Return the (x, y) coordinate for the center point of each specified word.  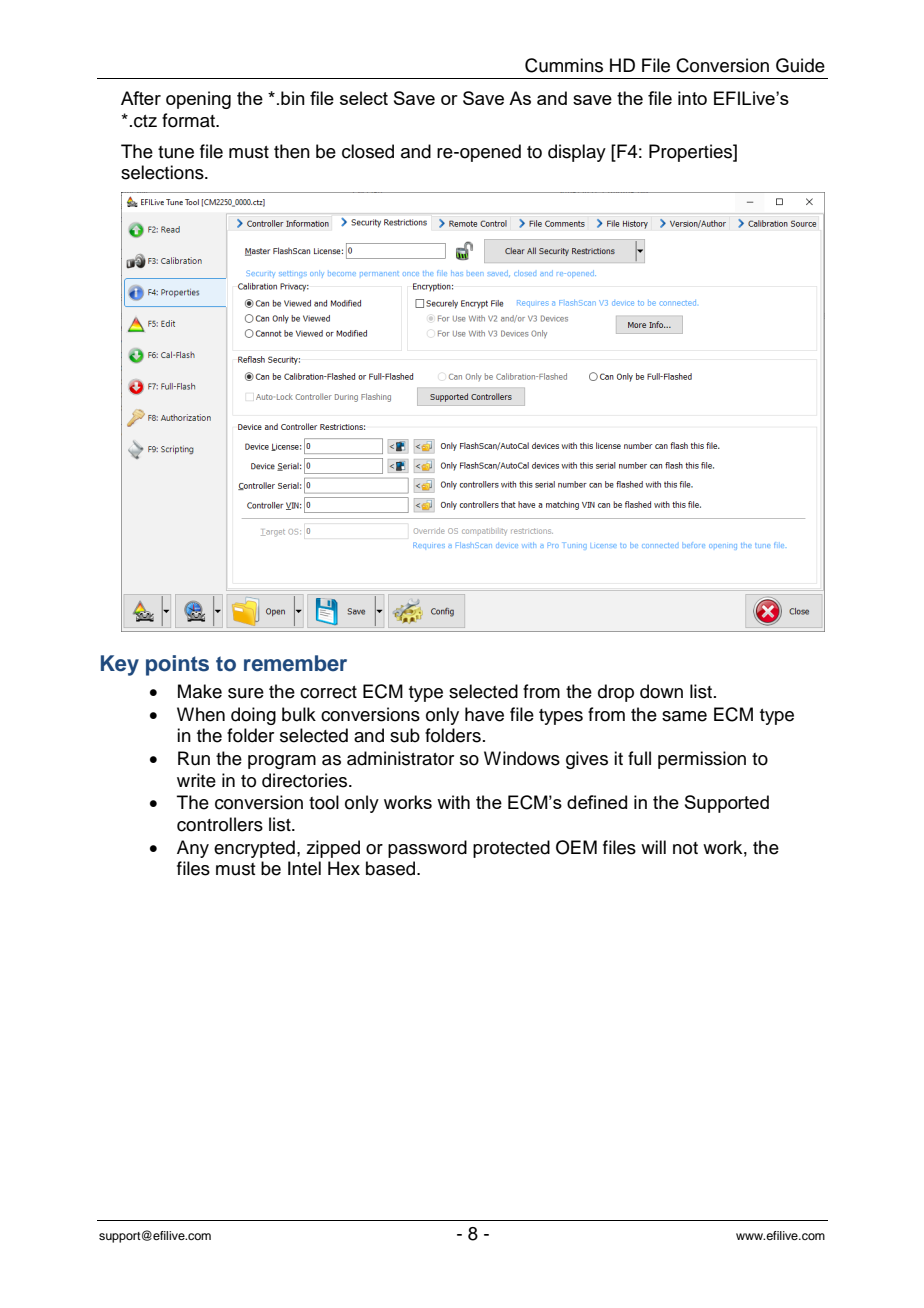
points (177, 665)
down (661, 691)
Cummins (564, 65)
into (692, 98)
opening (198, 100)
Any (193, 849)
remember (295, 663)
